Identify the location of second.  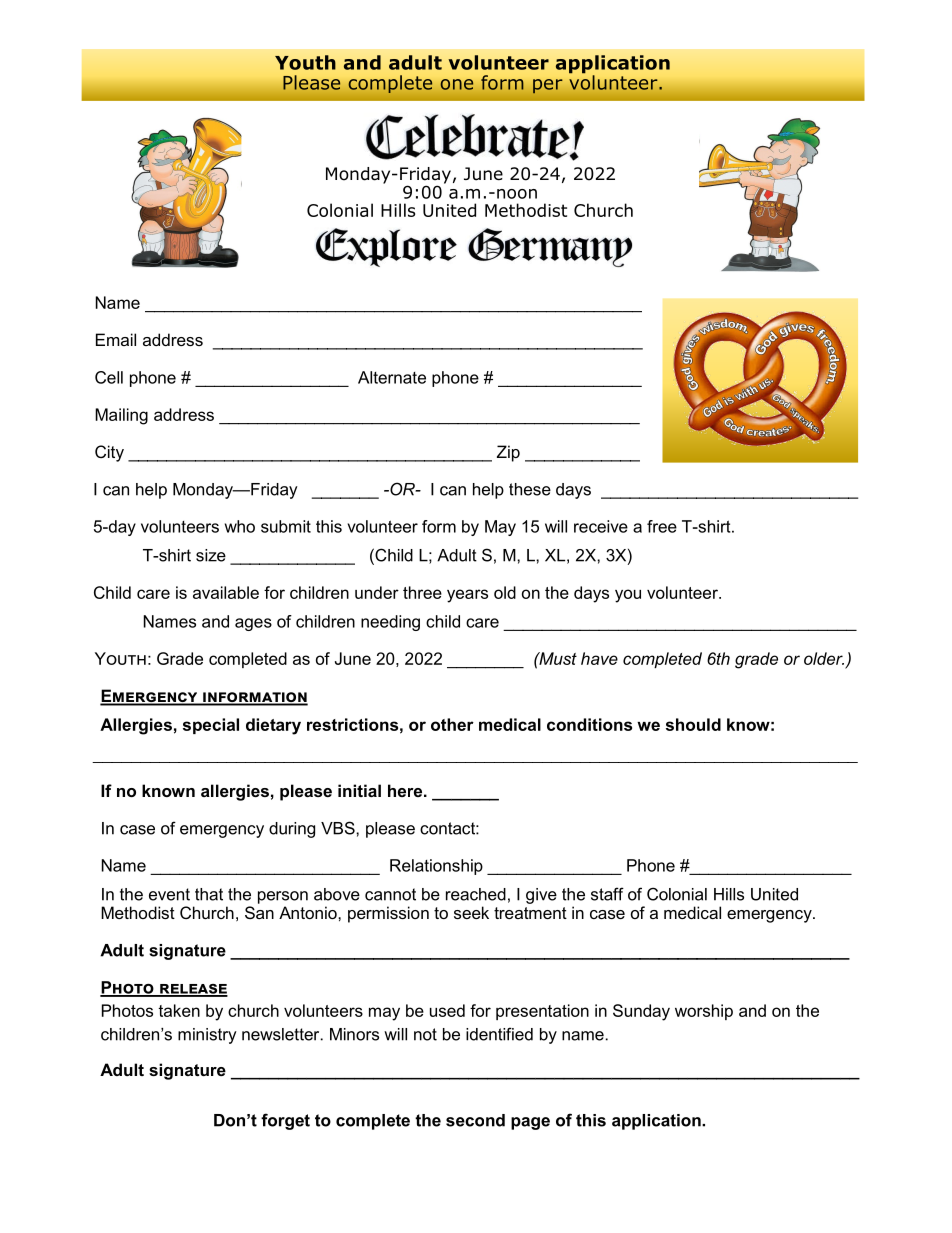
(475, 1120).
